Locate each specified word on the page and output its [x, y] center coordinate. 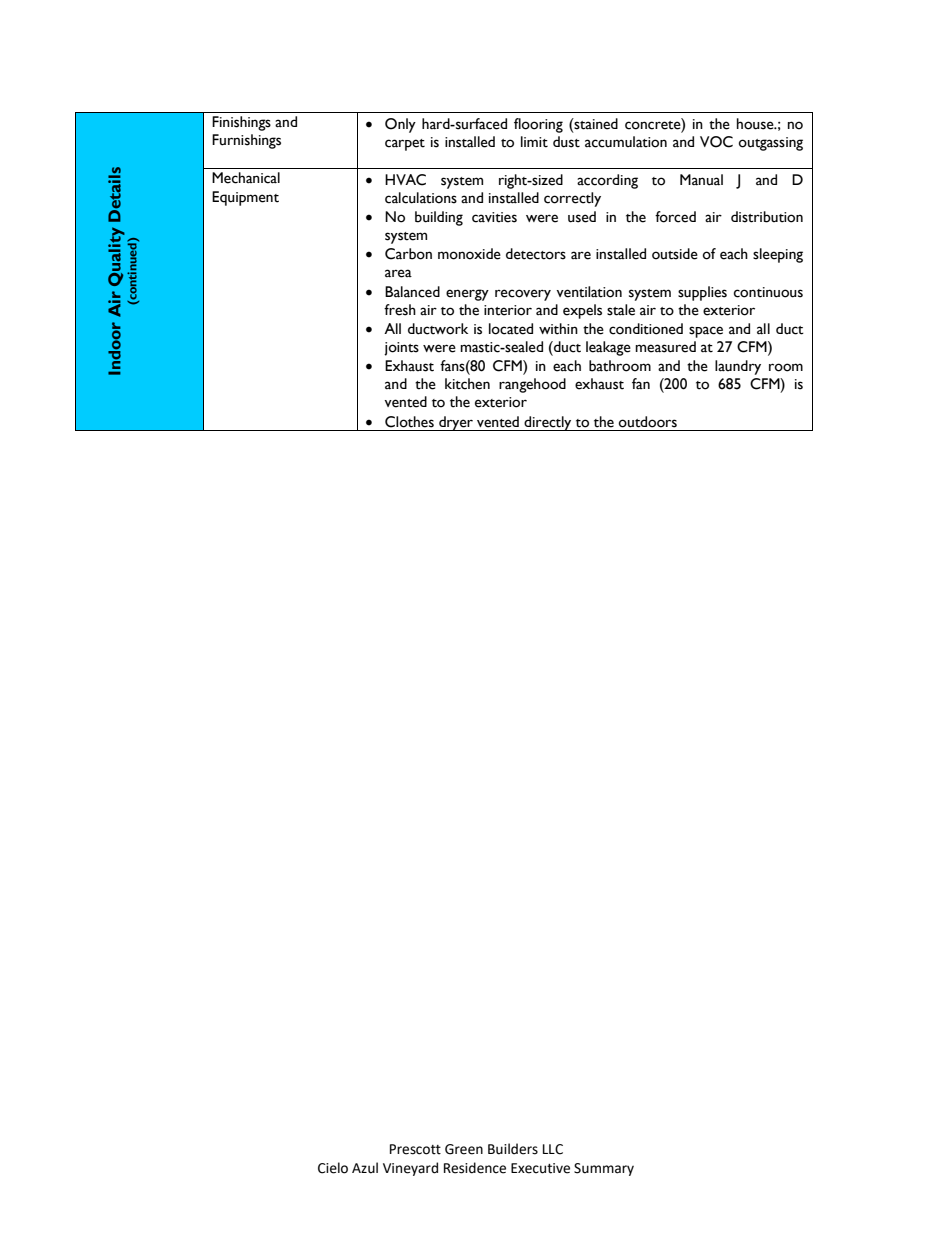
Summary [604, 1169]
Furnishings [246, 141]
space [706, 332]
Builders [513, 1149]
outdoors [648, 422]
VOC [716, 142]
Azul [365, 1168]
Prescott [415, 1149]
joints [401, 349]
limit [534, 142]
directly [548, 423]
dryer [456, 423]
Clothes [409, 422]
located [511, 329]
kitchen [467, 384]
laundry [738, 367]
